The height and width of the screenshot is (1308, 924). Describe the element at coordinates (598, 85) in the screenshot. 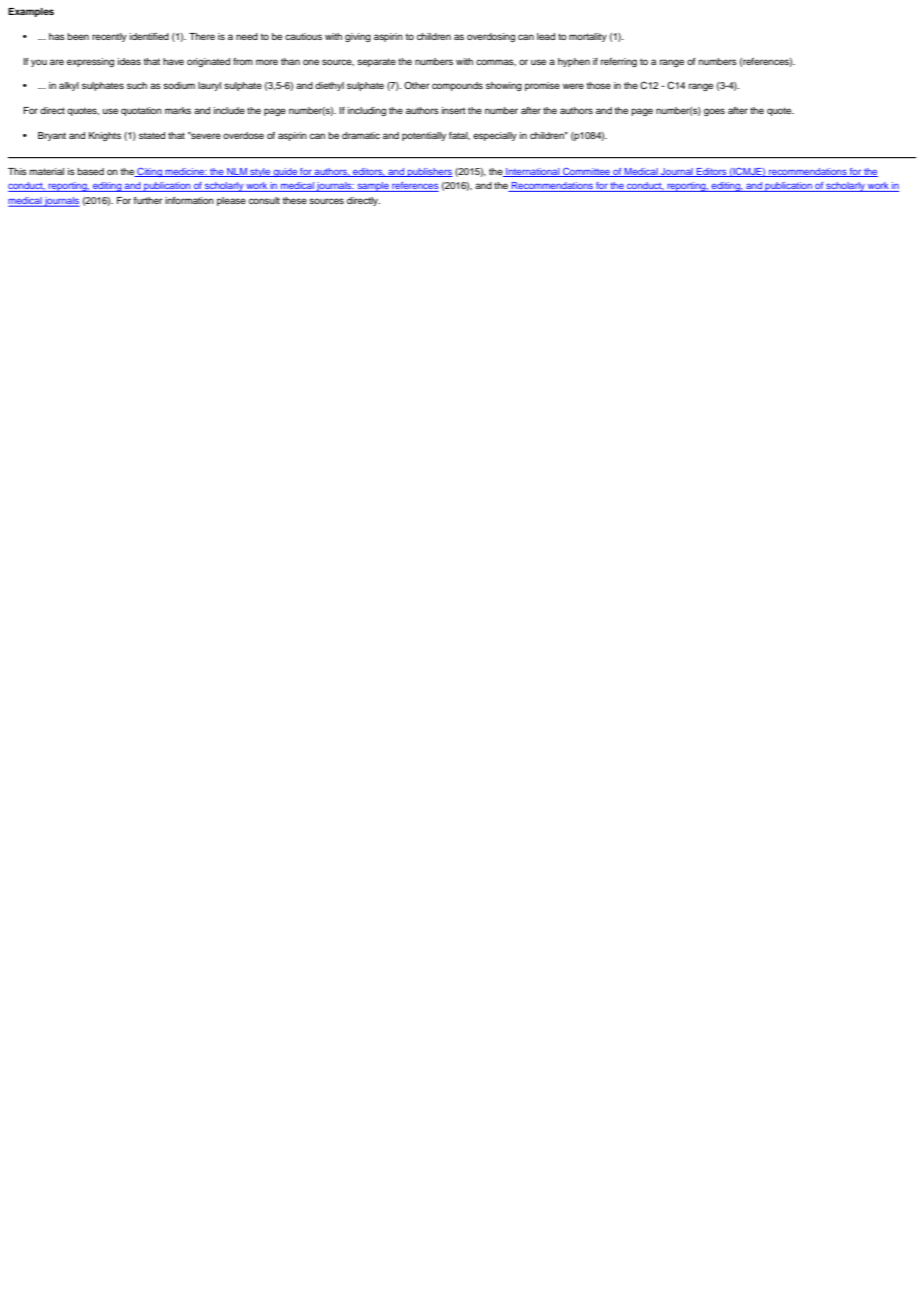

I see `those` at that location.
